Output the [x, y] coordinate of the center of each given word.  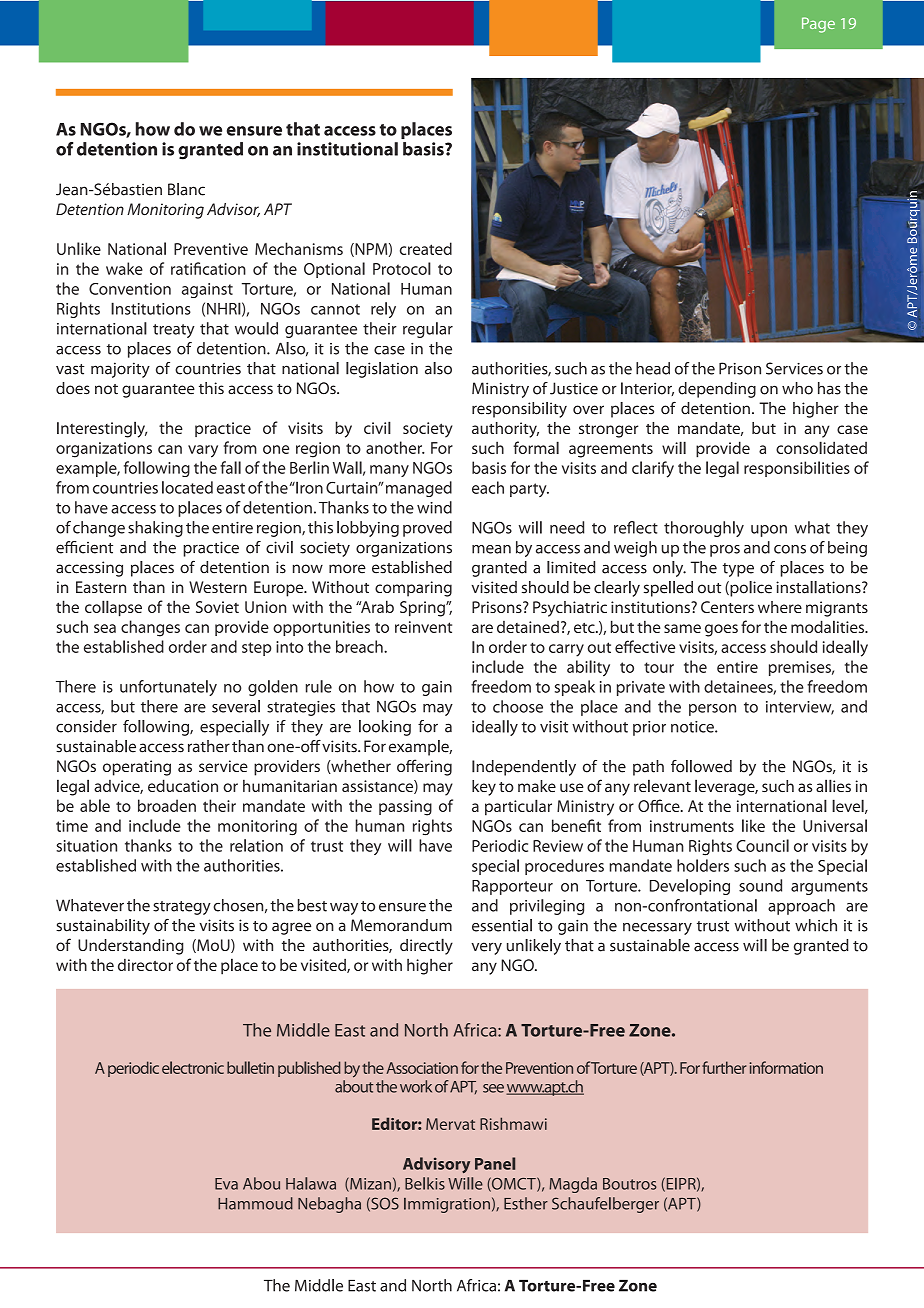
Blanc [186, 189]
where [780, 607]
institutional [347, 149]
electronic [193, 1067]
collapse [113, 608]
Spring [423, 609]
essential [502, 925]
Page [818, 25]
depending [717, 390]
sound [760, 885]
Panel [495, 1163]
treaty [174, 331]
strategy [182, 908]
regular [428, 330]
